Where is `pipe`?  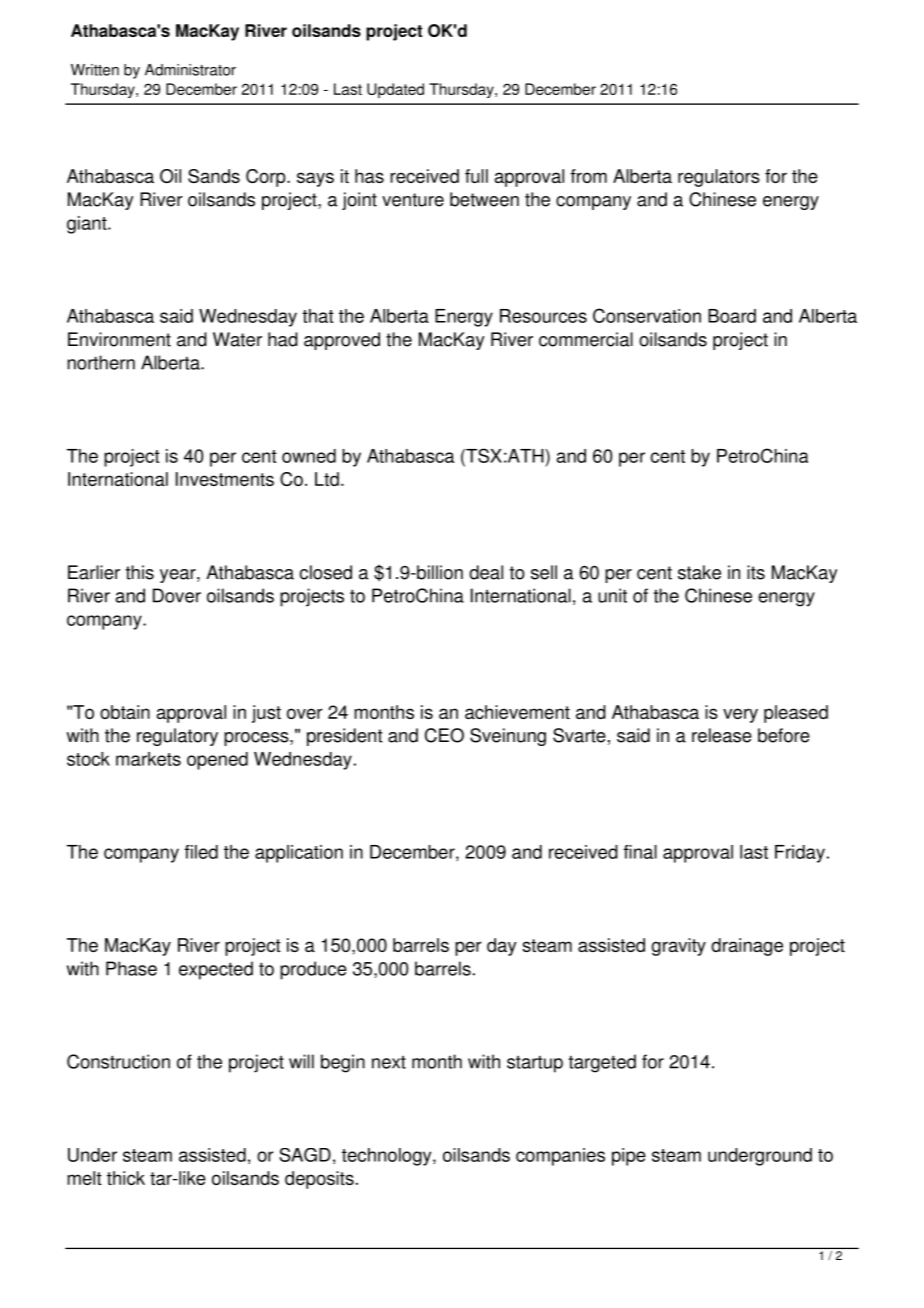 pipe is located at coordinates (629, 1157).
